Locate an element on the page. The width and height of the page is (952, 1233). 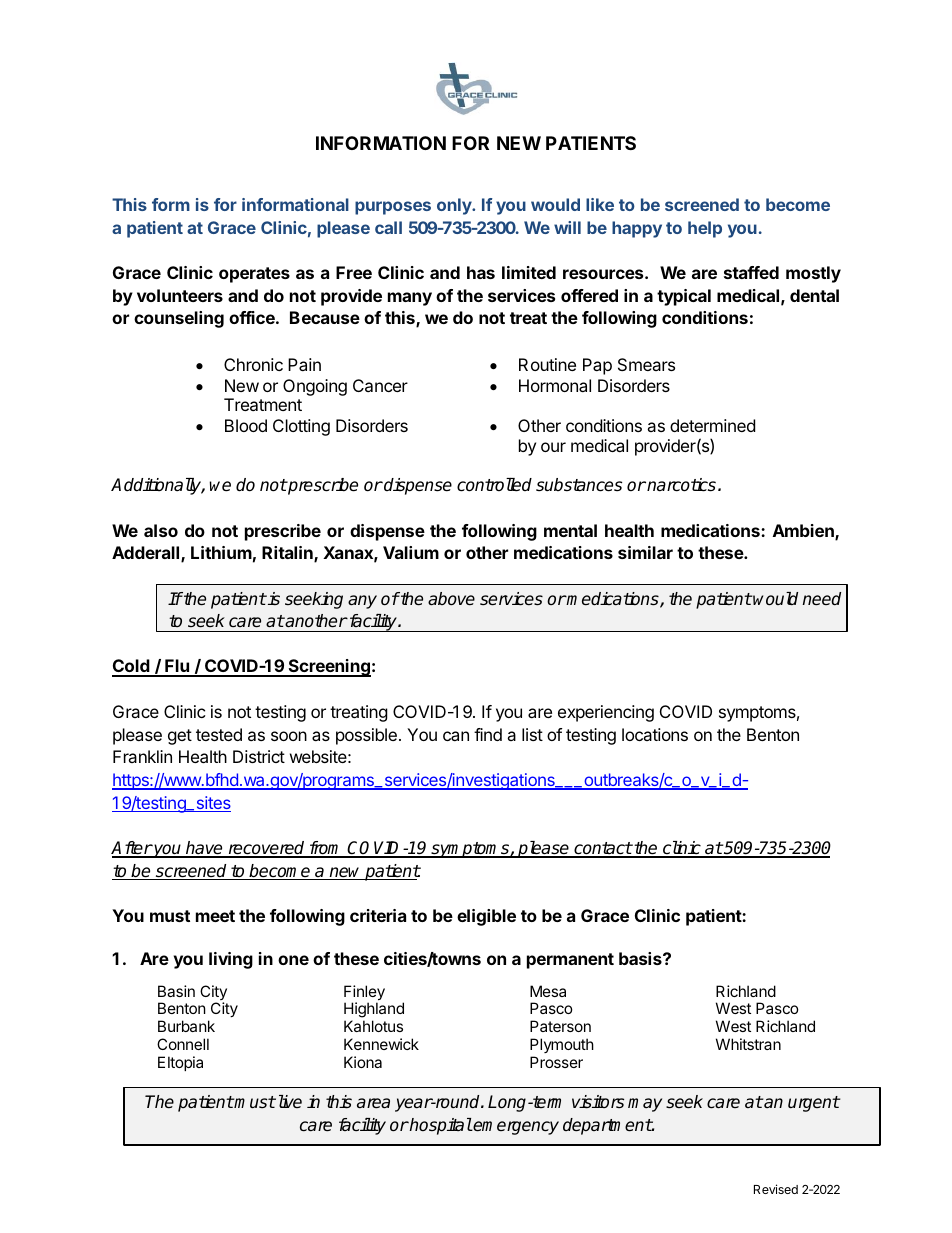
operates is located at coordinates (254, 275).
